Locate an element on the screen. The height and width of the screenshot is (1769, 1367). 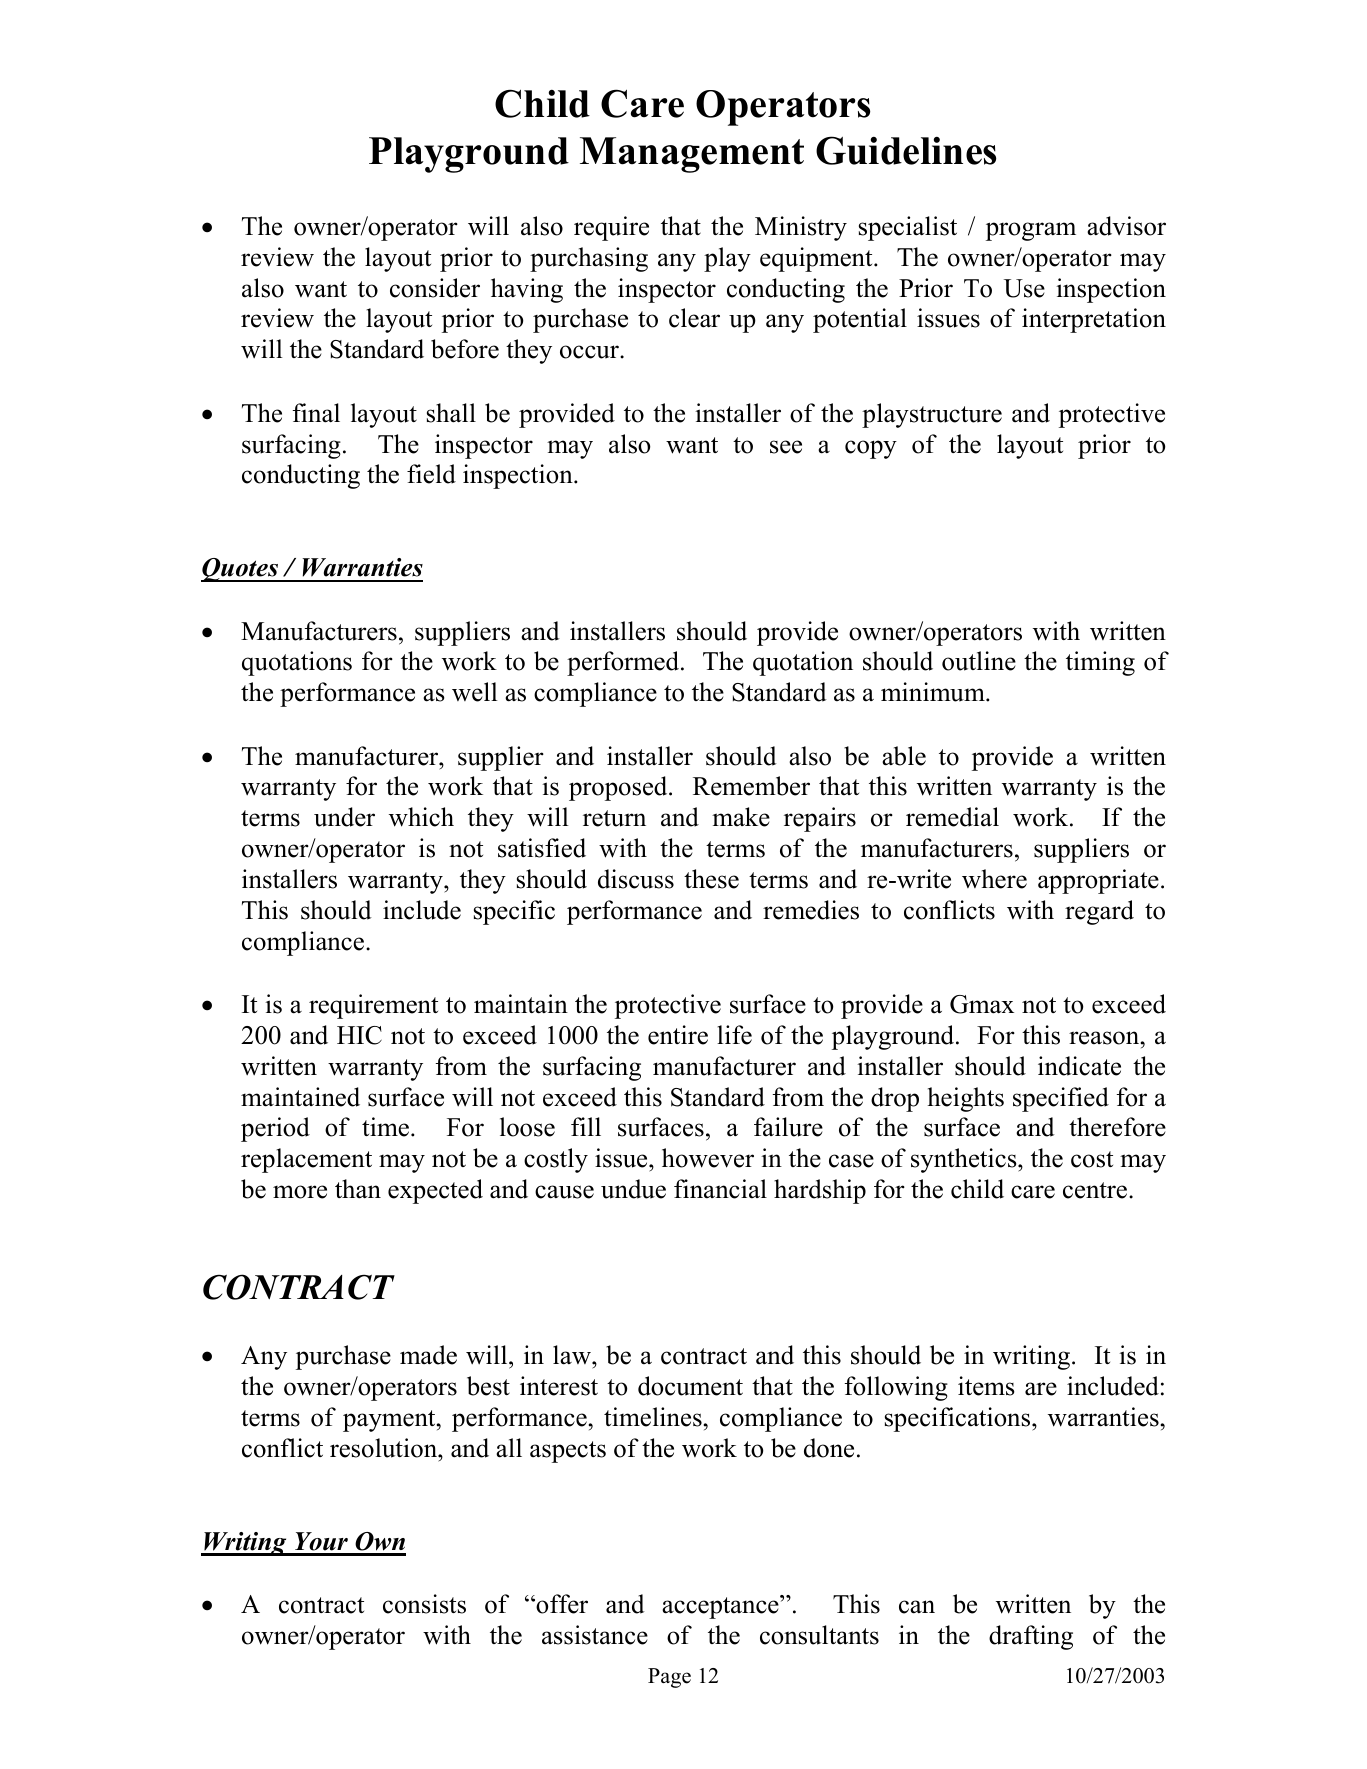
centre is located at coordinates (1095, 1190).
